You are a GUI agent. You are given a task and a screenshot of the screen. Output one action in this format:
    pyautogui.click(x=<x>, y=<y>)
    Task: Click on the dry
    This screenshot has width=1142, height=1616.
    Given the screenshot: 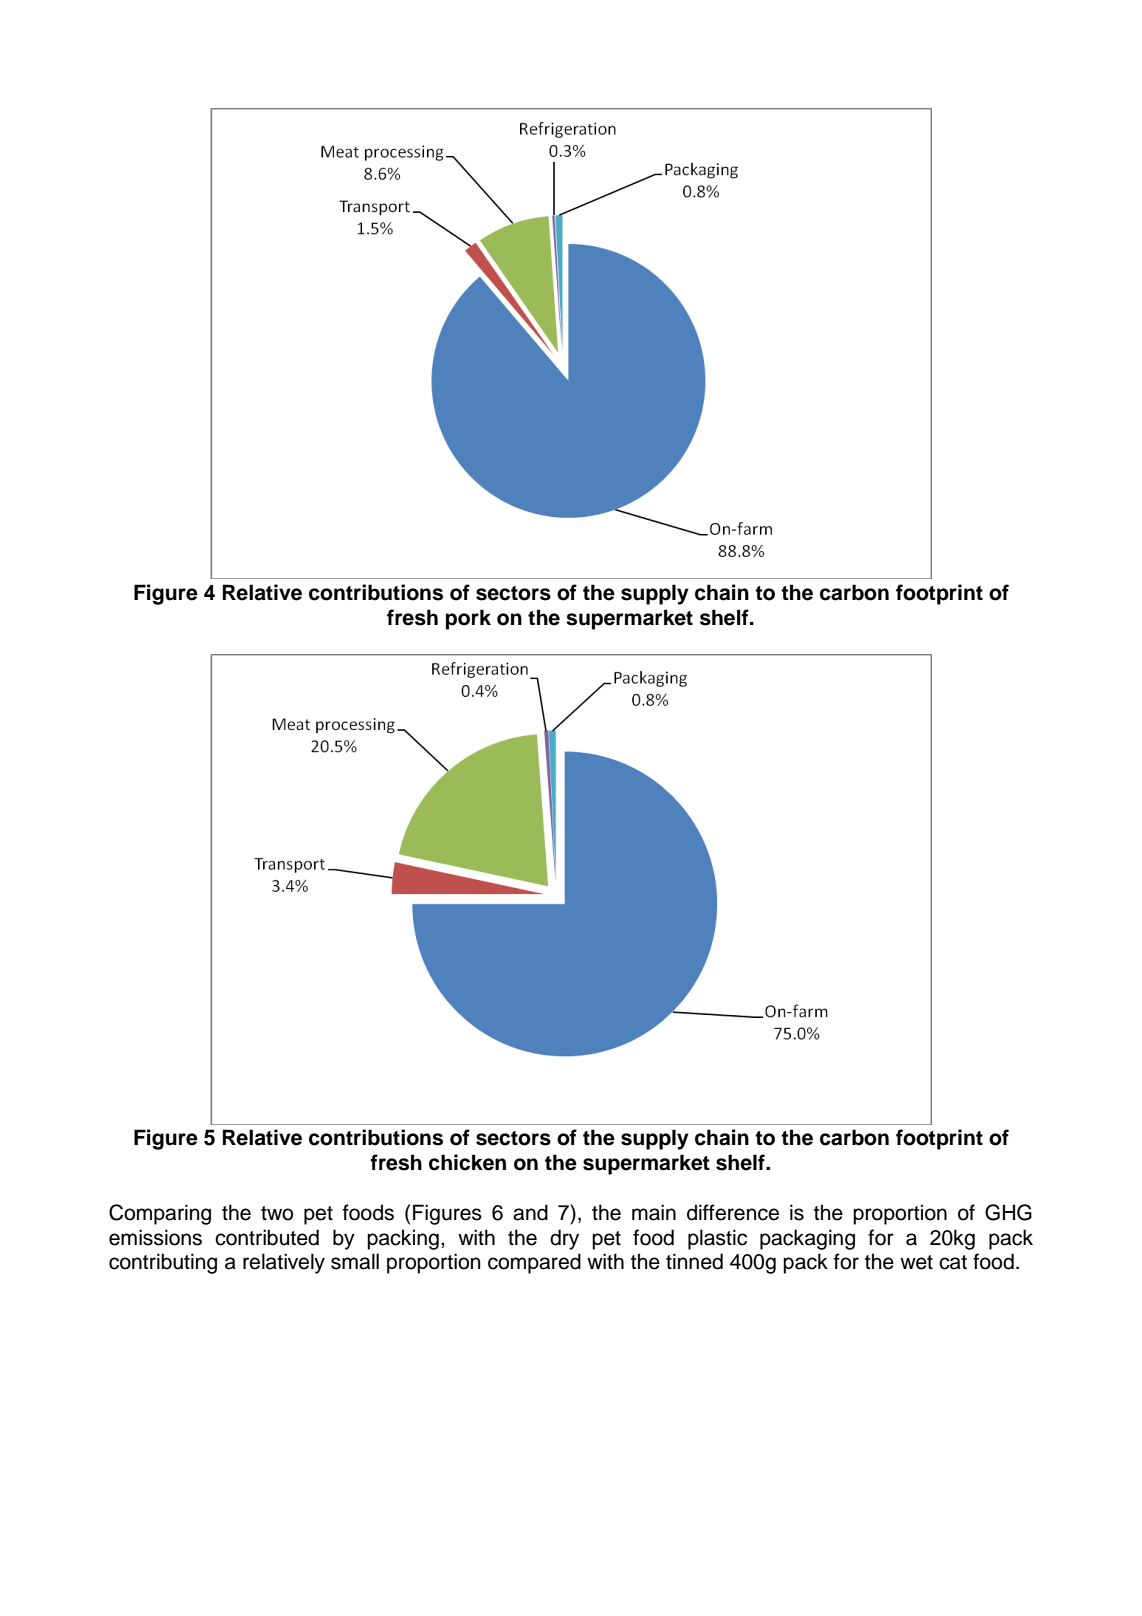 What is the action you would take?
    pyautogui.click(x=564, y=1239)
